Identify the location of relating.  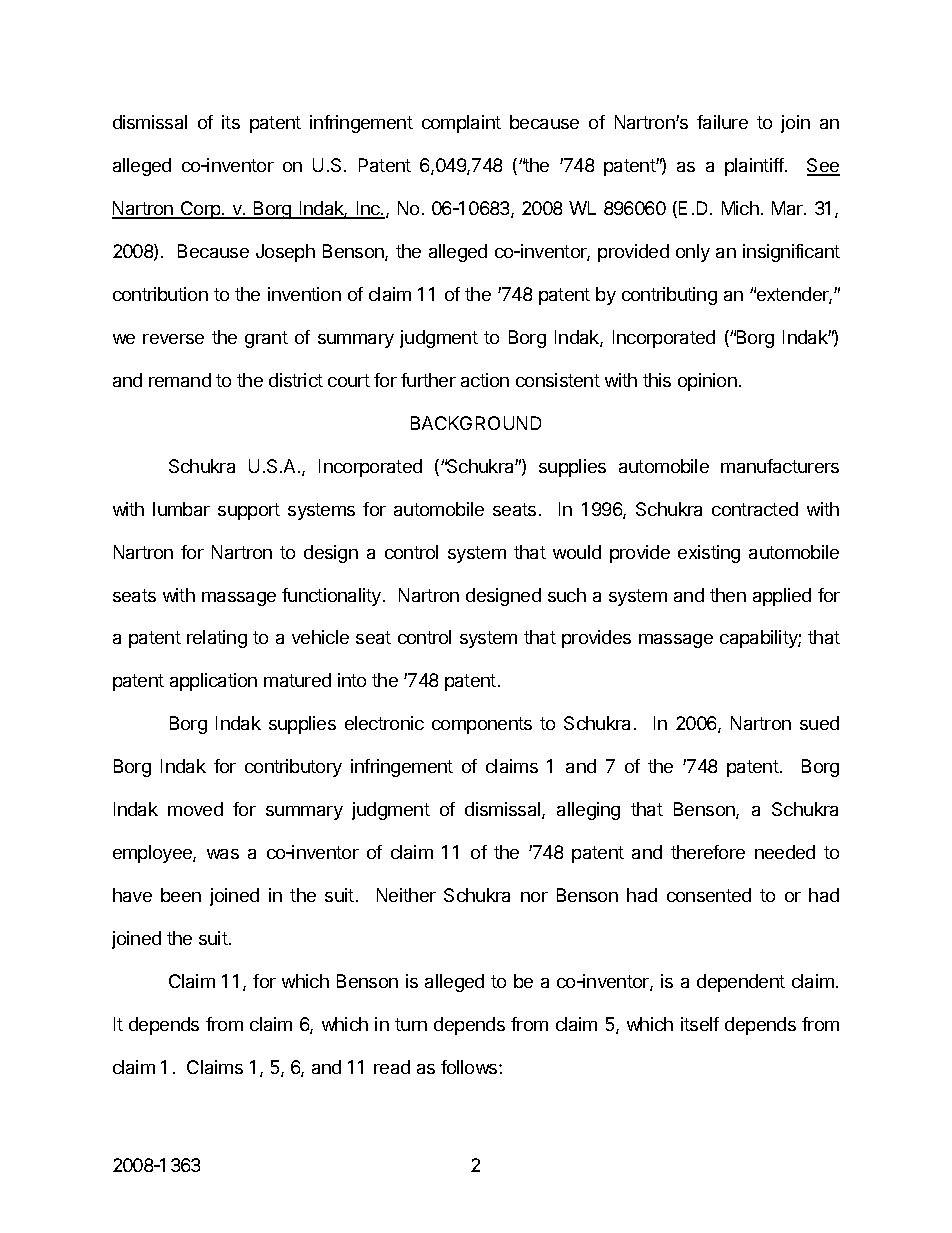
(217, 639).
